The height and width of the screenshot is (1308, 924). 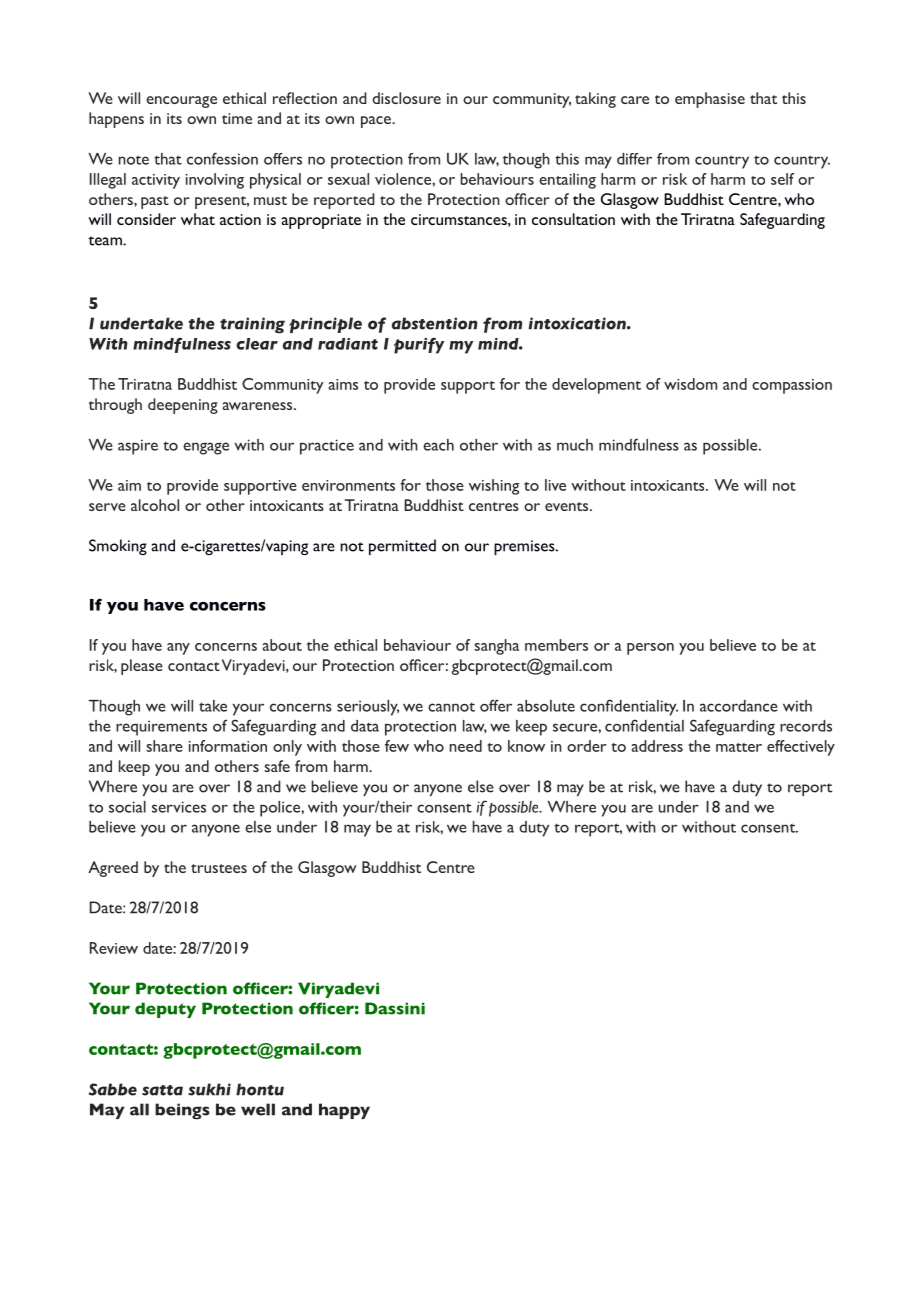 I want to click on emphasise, so click(x=710, y=100).
